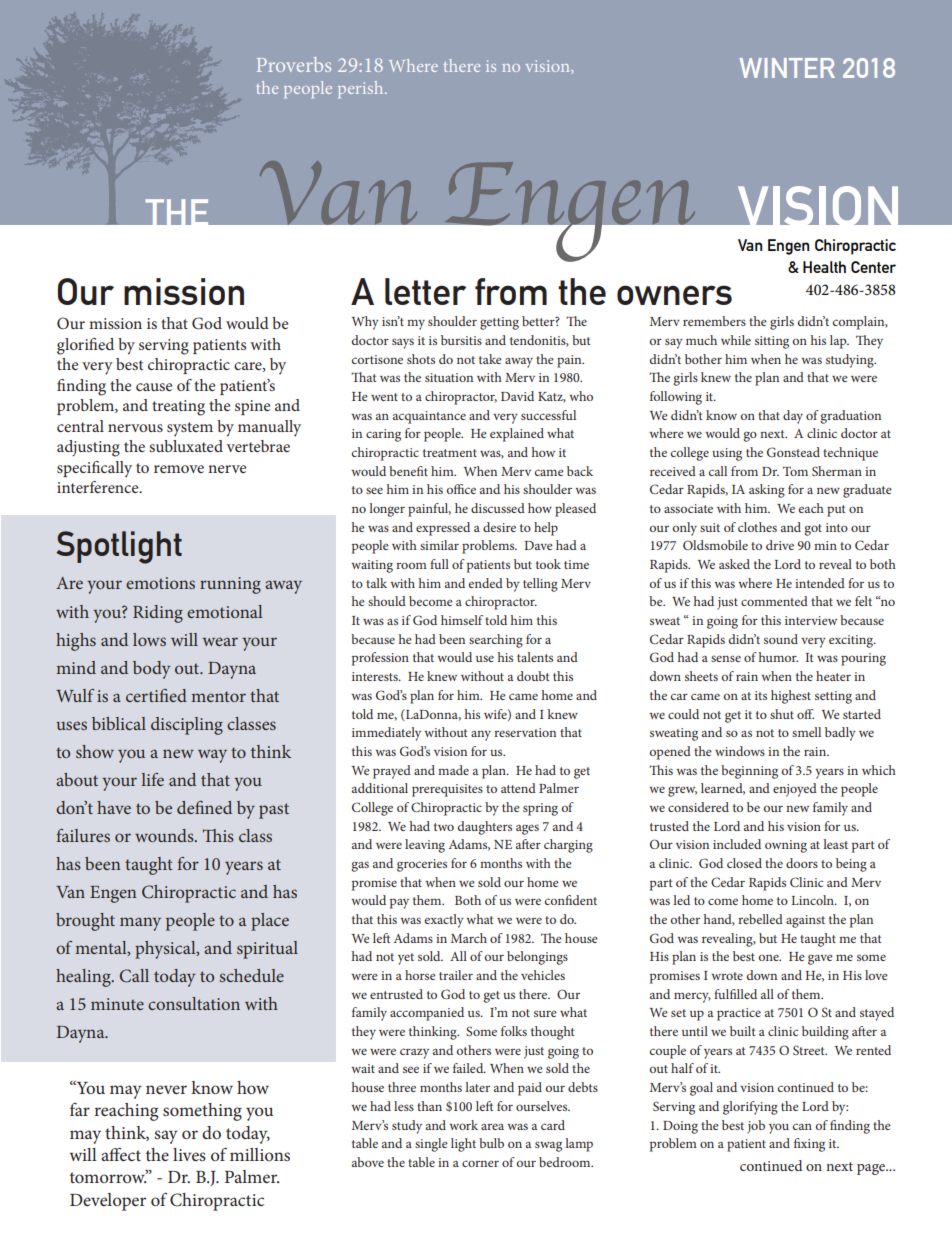  Describe the element at coordinates (462, 620) in the document. I see `himself` at that location.
